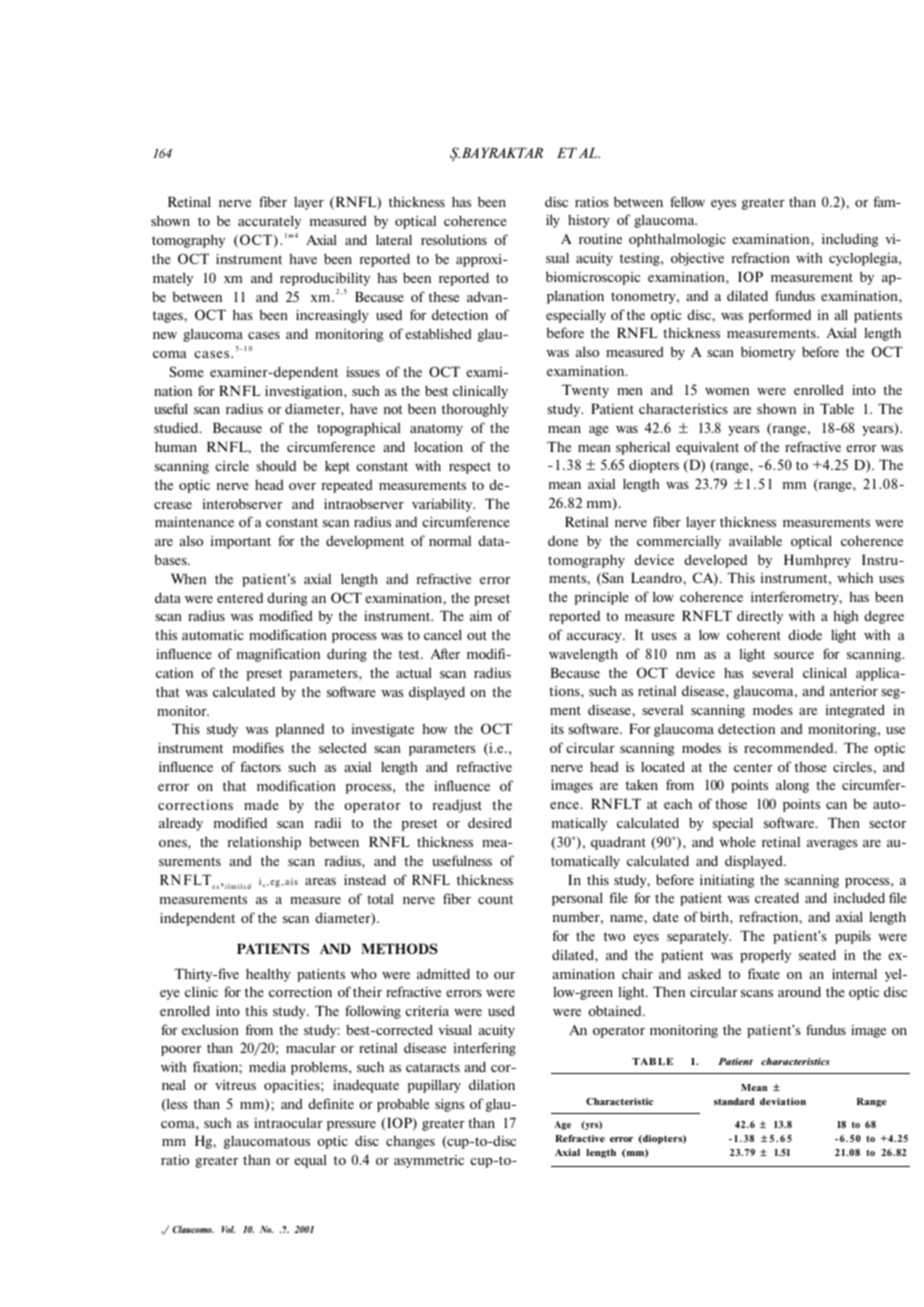 This document has height=1307, width=924. I want to click on women, so click(727, 391).
